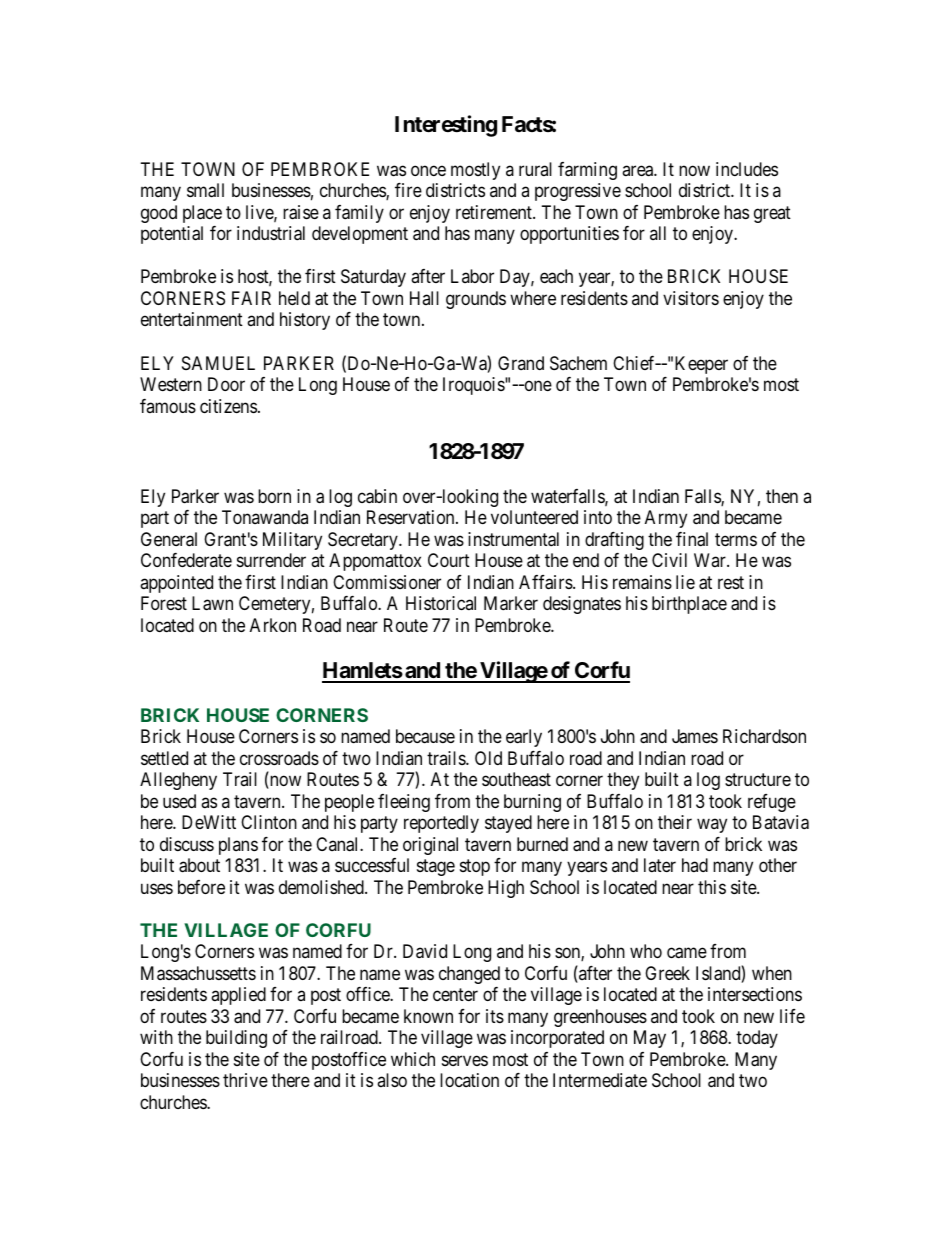 The image size is (952, 1233). I want to click on James, so click(695, 736).
